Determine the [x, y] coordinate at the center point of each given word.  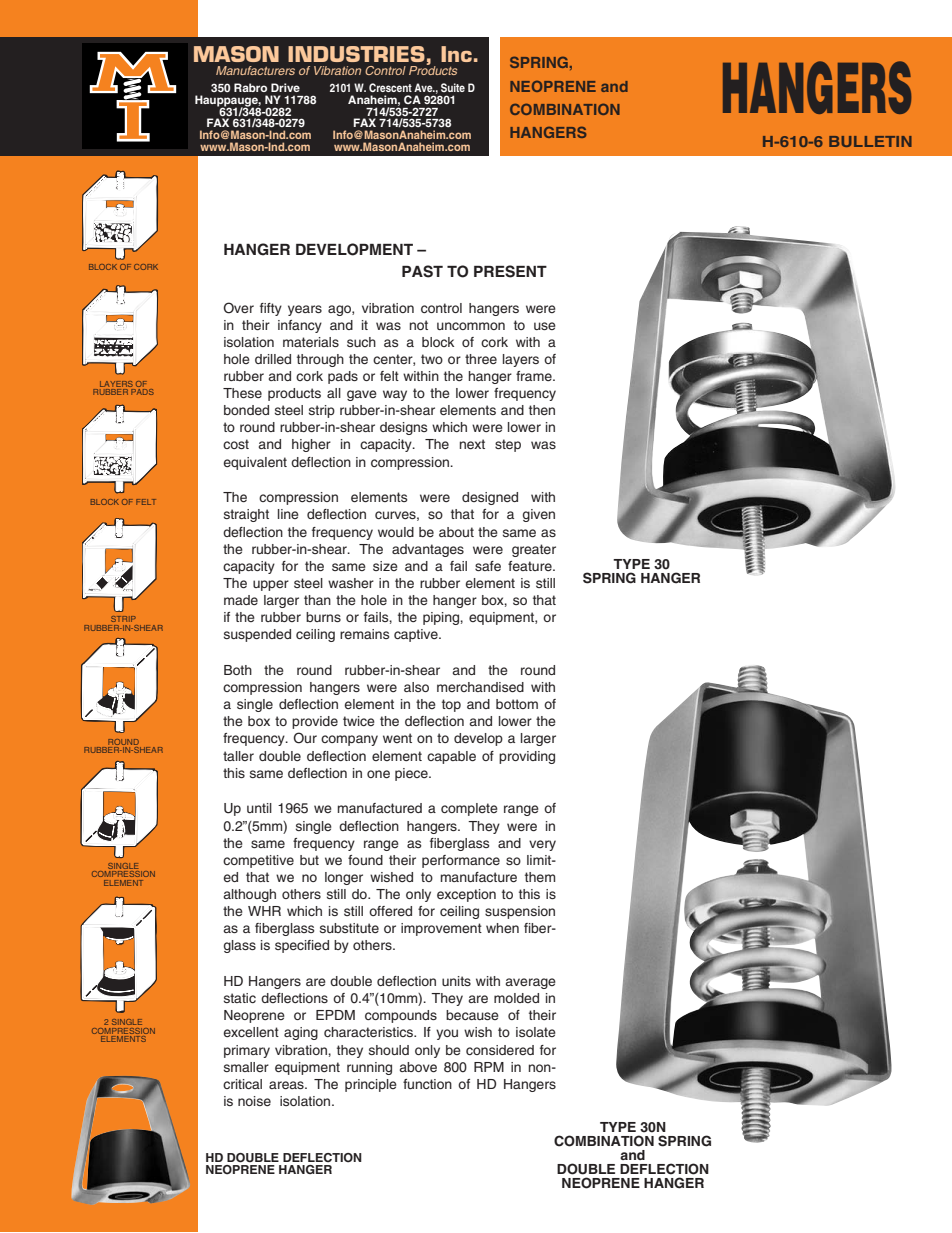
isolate [536, 1032]
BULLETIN [870, 141]
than [317, 600]
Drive [285, 87]
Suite [453, 87]
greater [534, 550]
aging [301, 1033]
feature [531, 566]
